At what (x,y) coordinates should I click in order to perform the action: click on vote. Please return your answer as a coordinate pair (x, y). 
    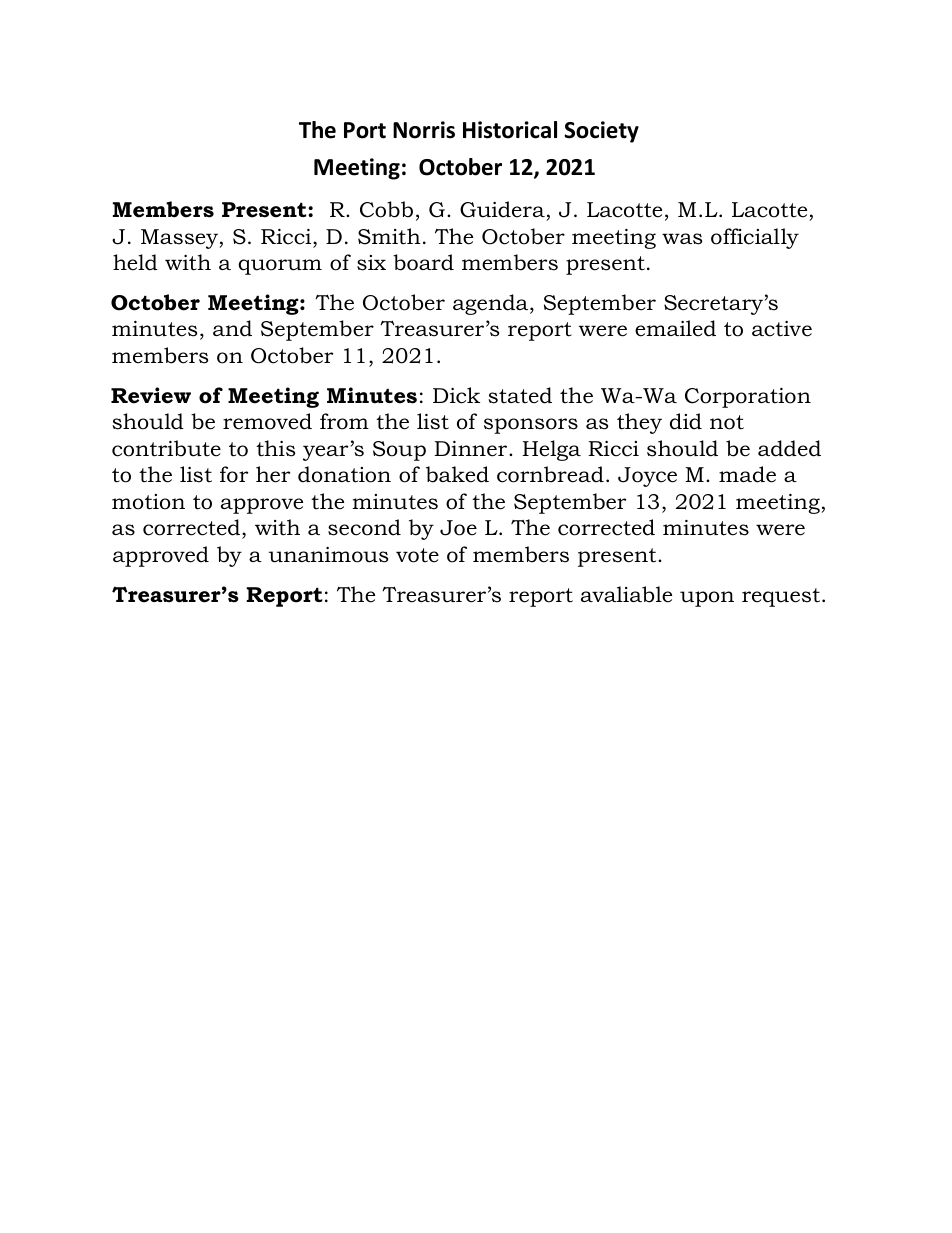
    Looking at the image, I should click on (417, 555).
